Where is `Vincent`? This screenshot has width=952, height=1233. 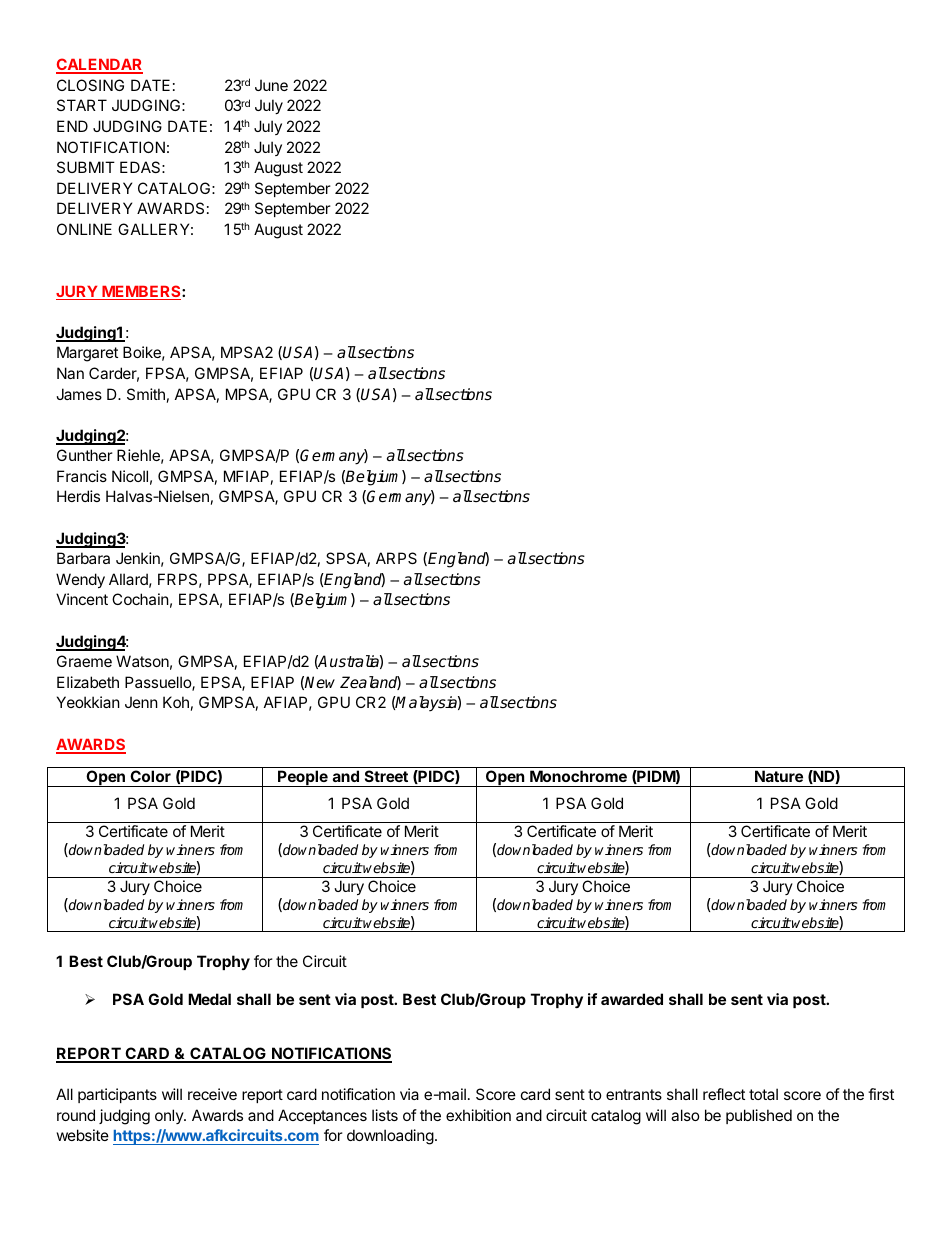 Vincent is located at coordinates (82, 599).
